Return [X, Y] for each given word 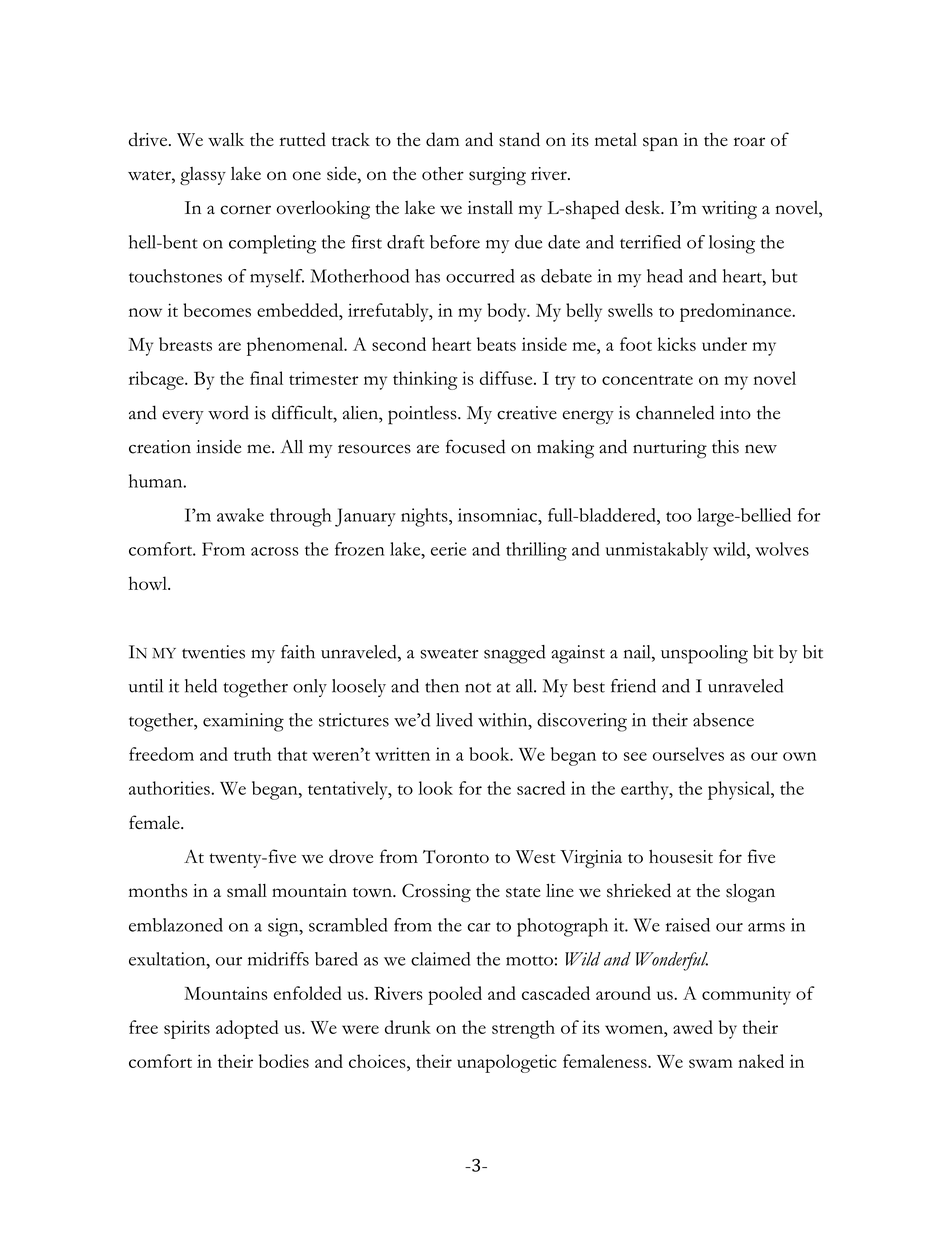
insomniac [498, 515]
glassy [203, 176]
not [478, 687]
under [724, 344]
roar [749, 142]
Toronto [456, 857]
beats [496, 344]
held [201, 686]
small [247, 891]
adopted [247, 1029]
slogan [750, 893]
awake [240, 515]
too [679, 517]
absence [723, 720]
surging [497, 176]
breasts [185, 344]
